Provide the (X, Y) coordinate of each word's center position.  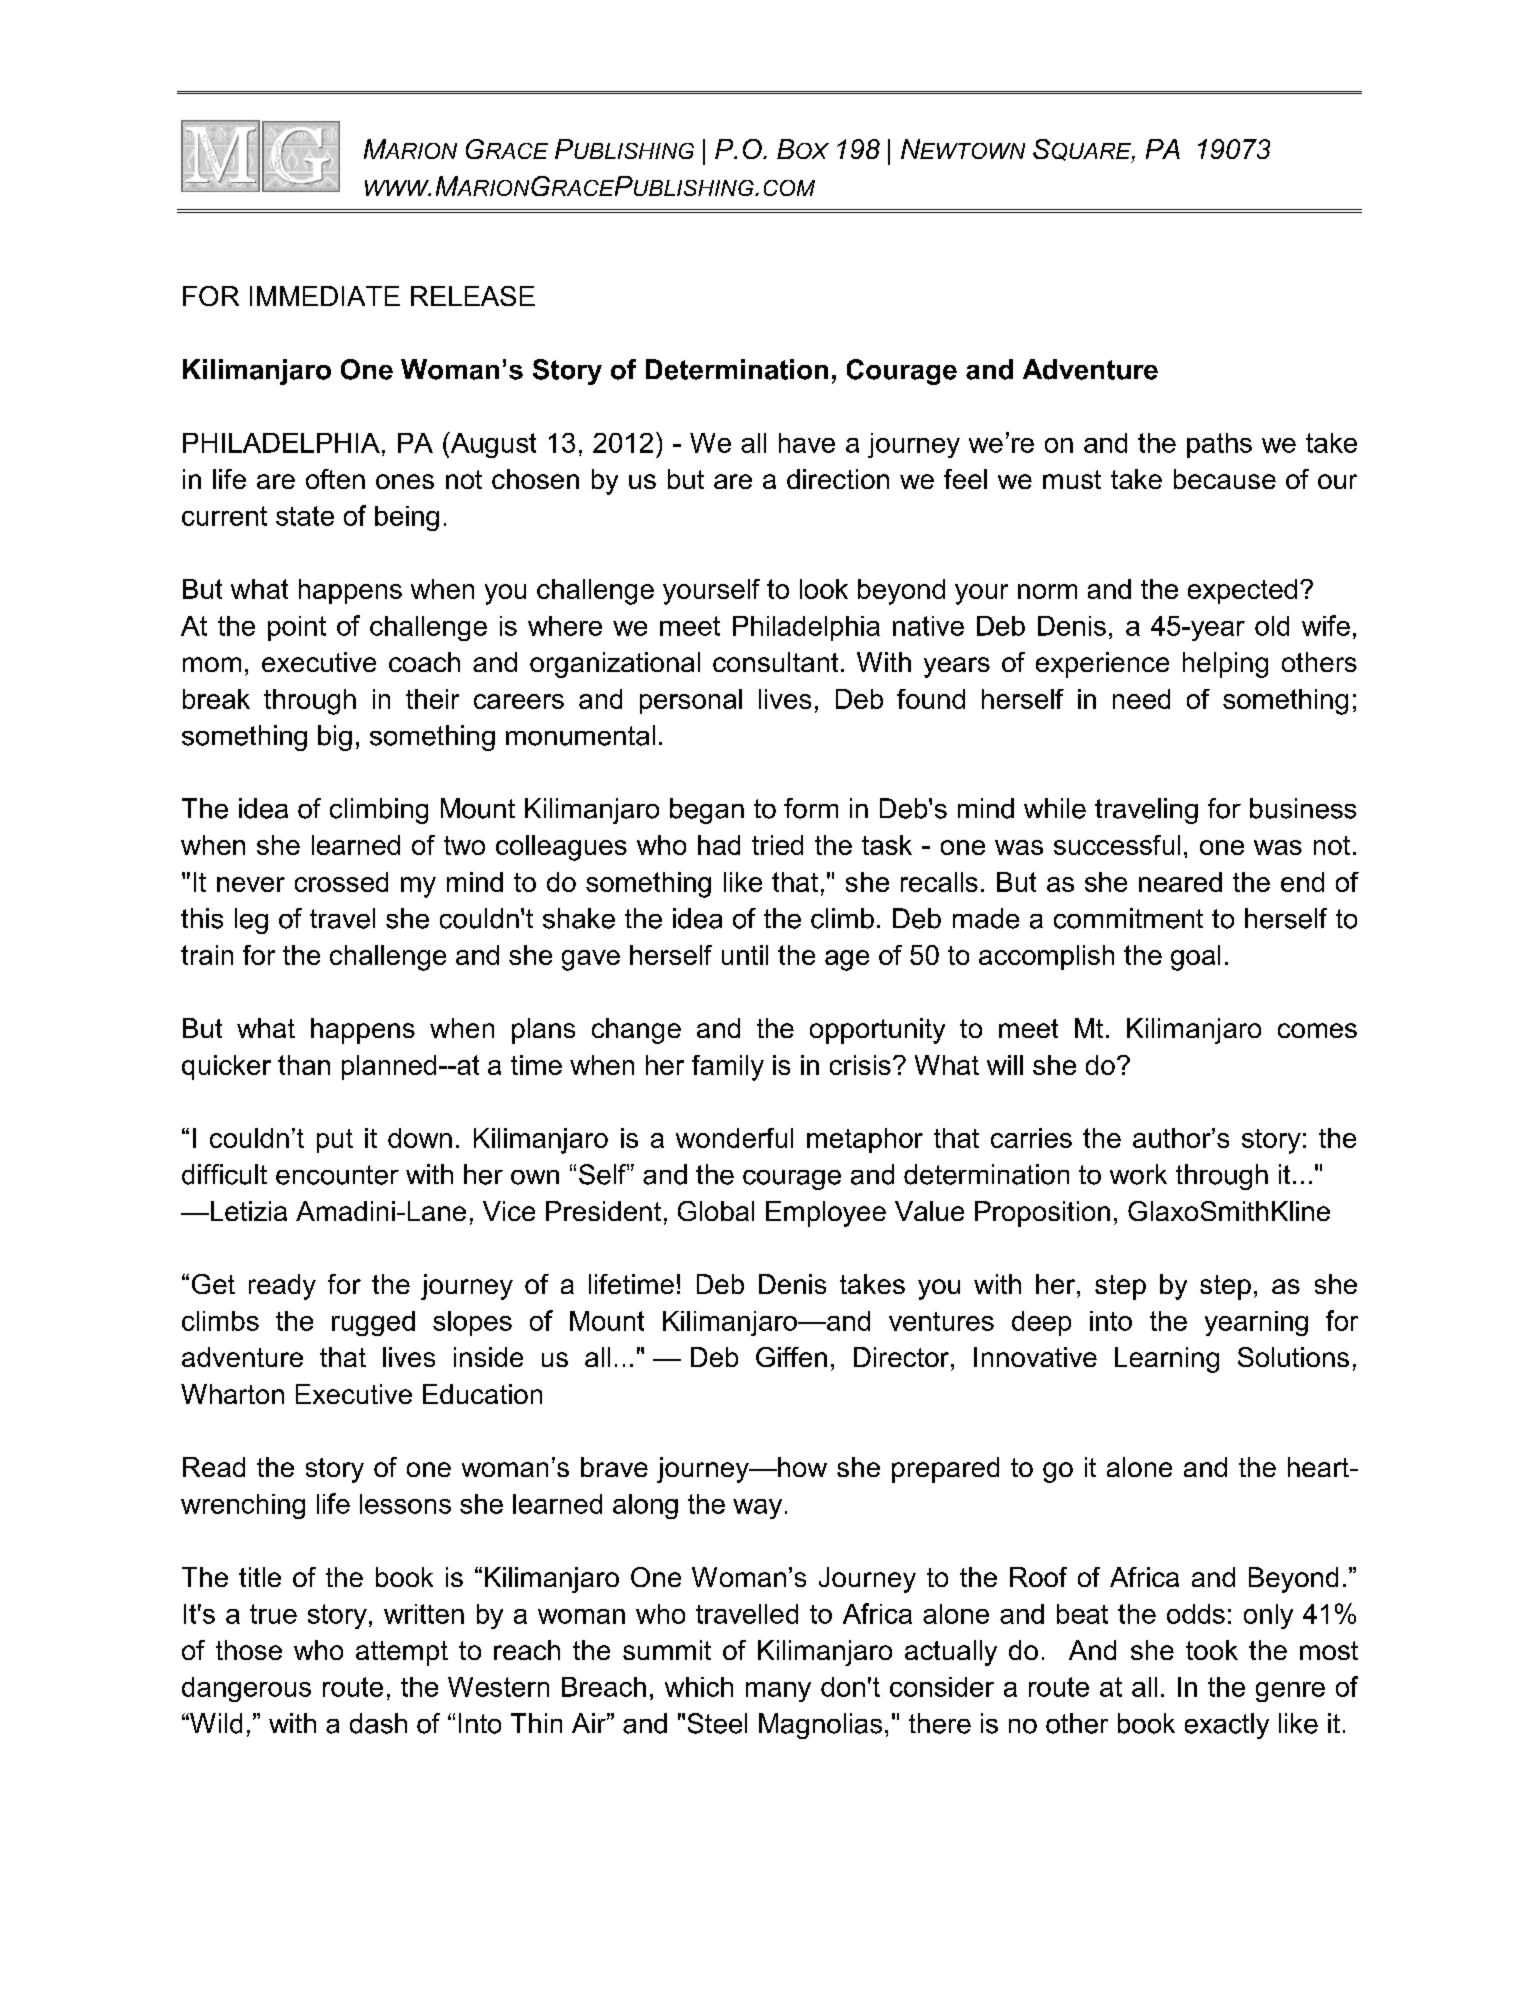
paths (1219, 445)
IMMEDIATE (325, 296)
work (1138, 1174)
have (807, 443)
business (1303, 808)
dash (378, 1723)
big (335, 738)
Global (716, 1211)
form (811, 808)
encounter (337, 1175)
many (778, 1692)
